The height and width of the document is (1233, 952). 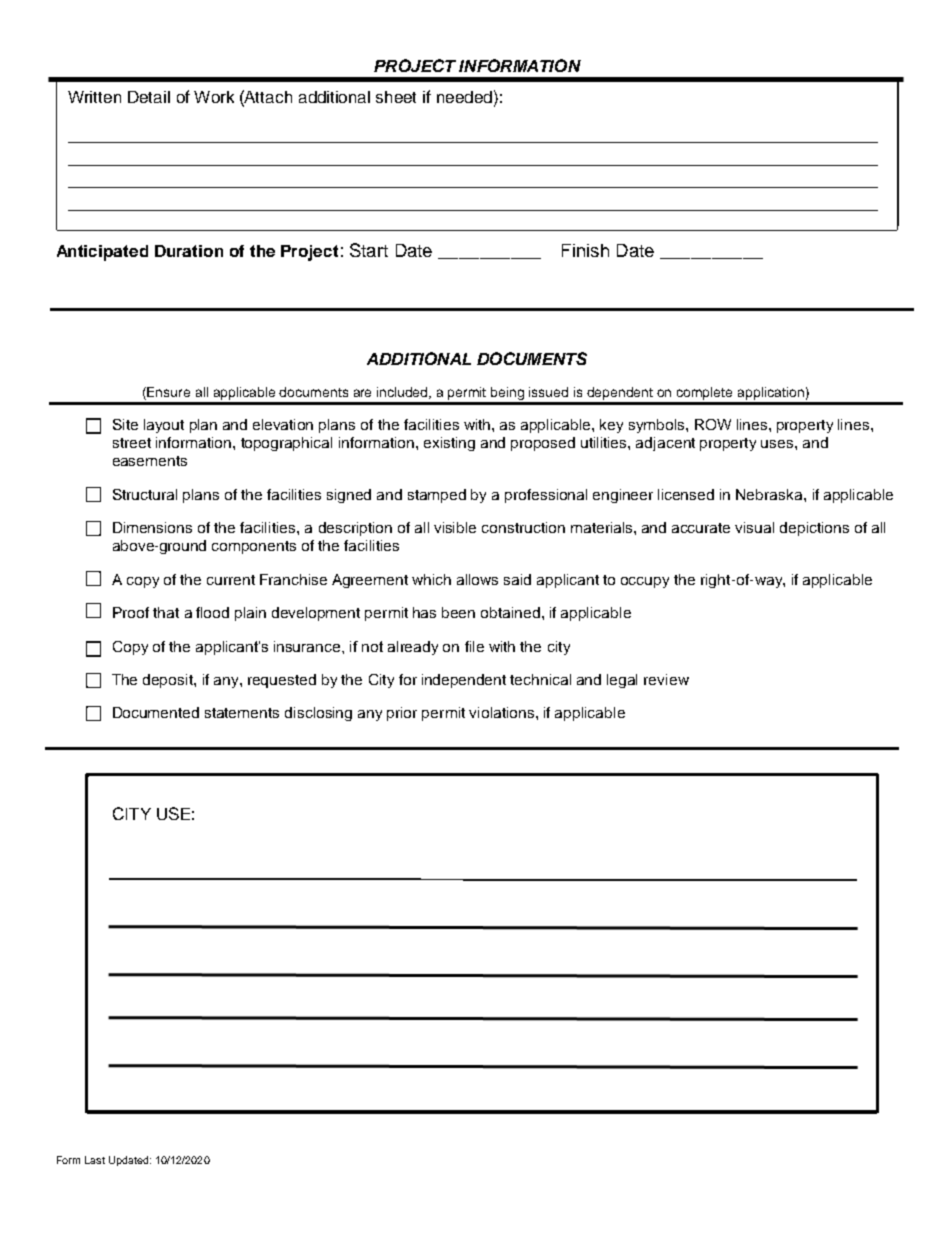 What do you see at coordinates (150, 461) in the document?
I see `easements` at bounding box center [150, 461].
